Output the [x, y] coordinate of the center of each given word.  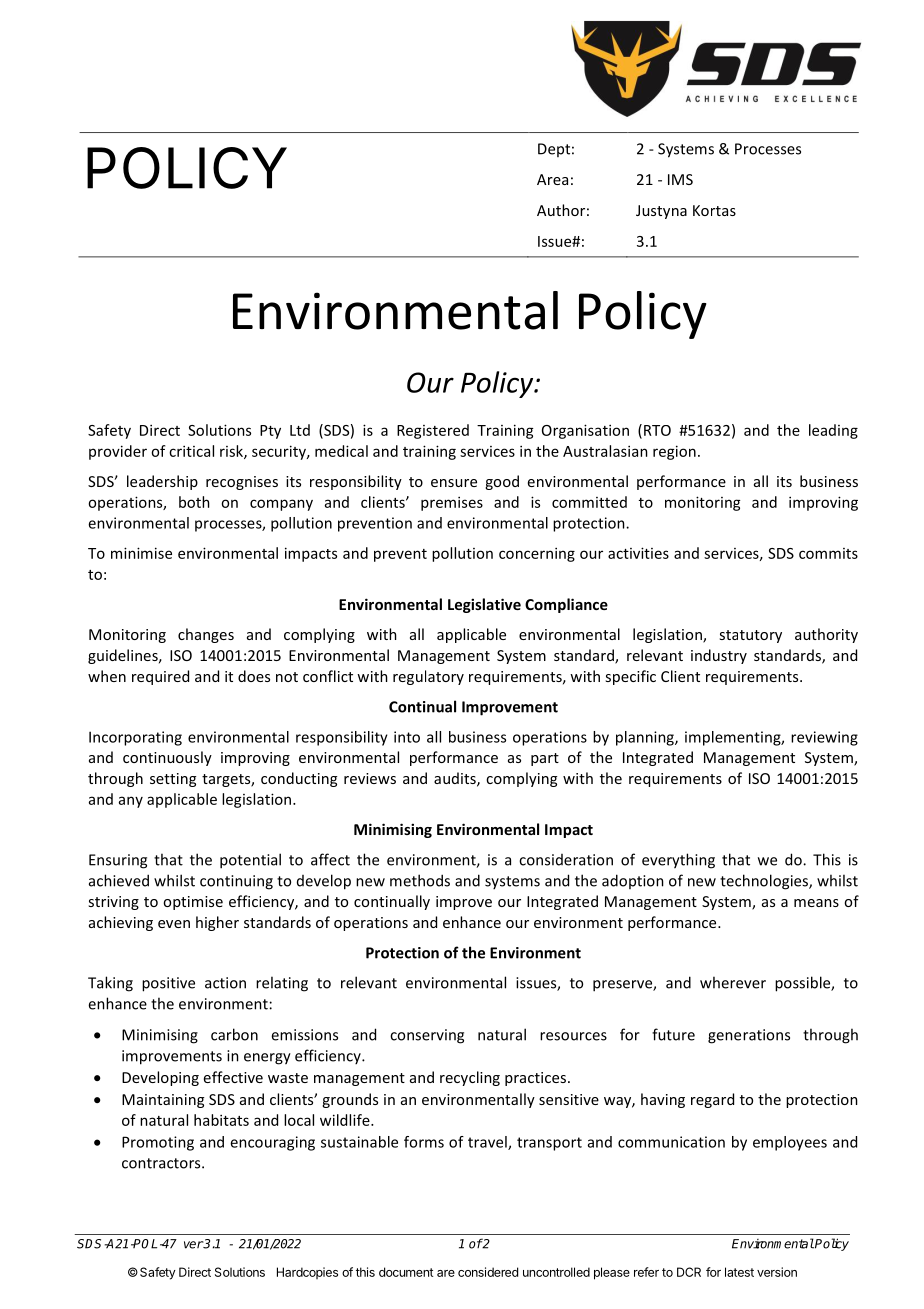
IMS [680, 179]
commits [828, 553]
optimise [193, 903]
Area [552, 179]
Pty [270, 432]
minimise [141, 553]
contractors [162, 1163]
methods [420, 880]
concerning [537, 554]
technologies [765, 882]
